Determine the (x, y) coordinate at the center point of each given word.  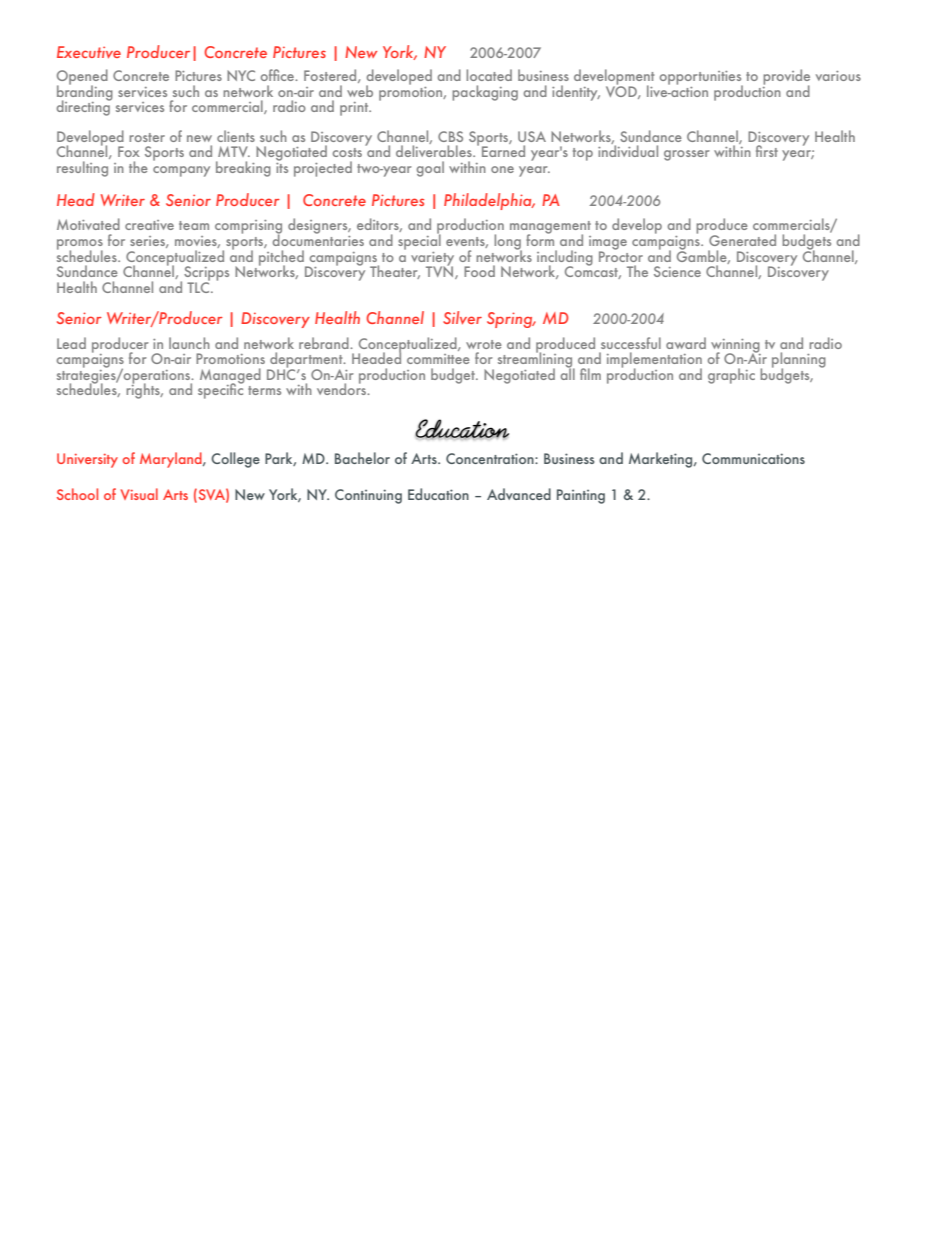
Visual (139, 494)
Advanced (519, 494)
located (489, 75)
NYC (241, 75)
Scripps (206, 274)
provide (786, 78)
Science (677, 271)
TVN (441, 271)
